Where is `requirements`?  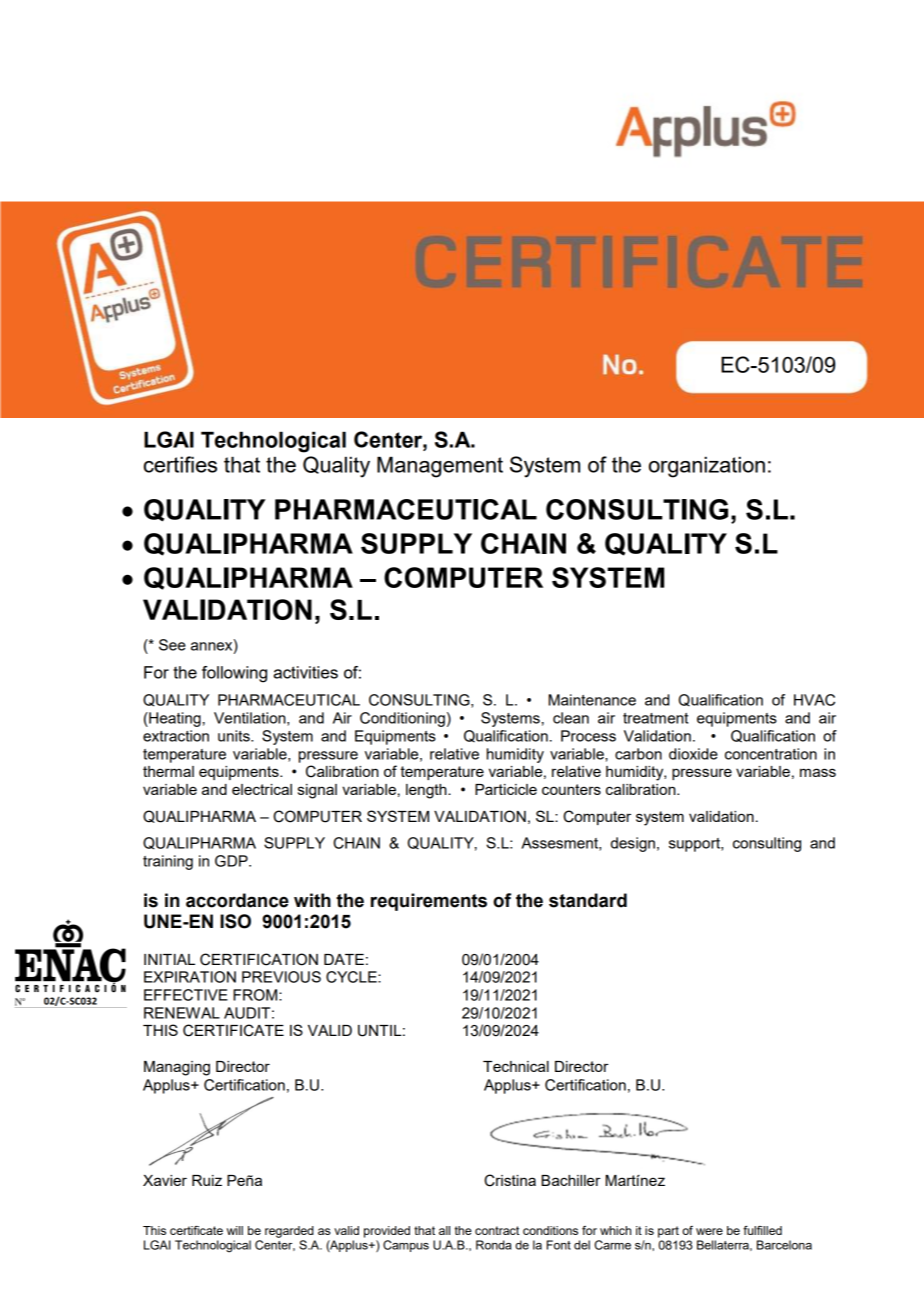
requirements is located at coordinates (429, 902).
